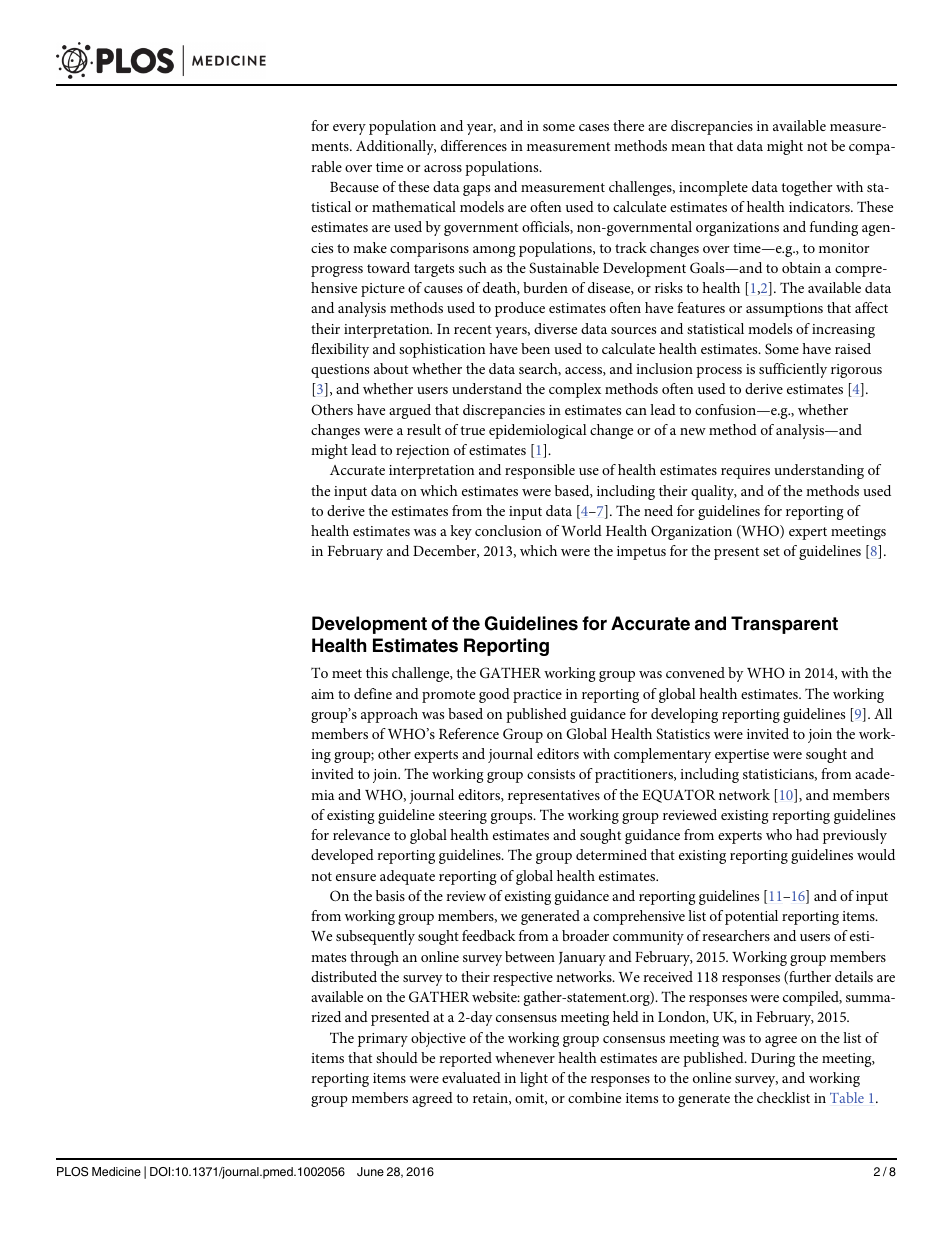 Image resolution: width=952 pixels, height=1233 pixels. I want to click on differences, so click(474, 145).
